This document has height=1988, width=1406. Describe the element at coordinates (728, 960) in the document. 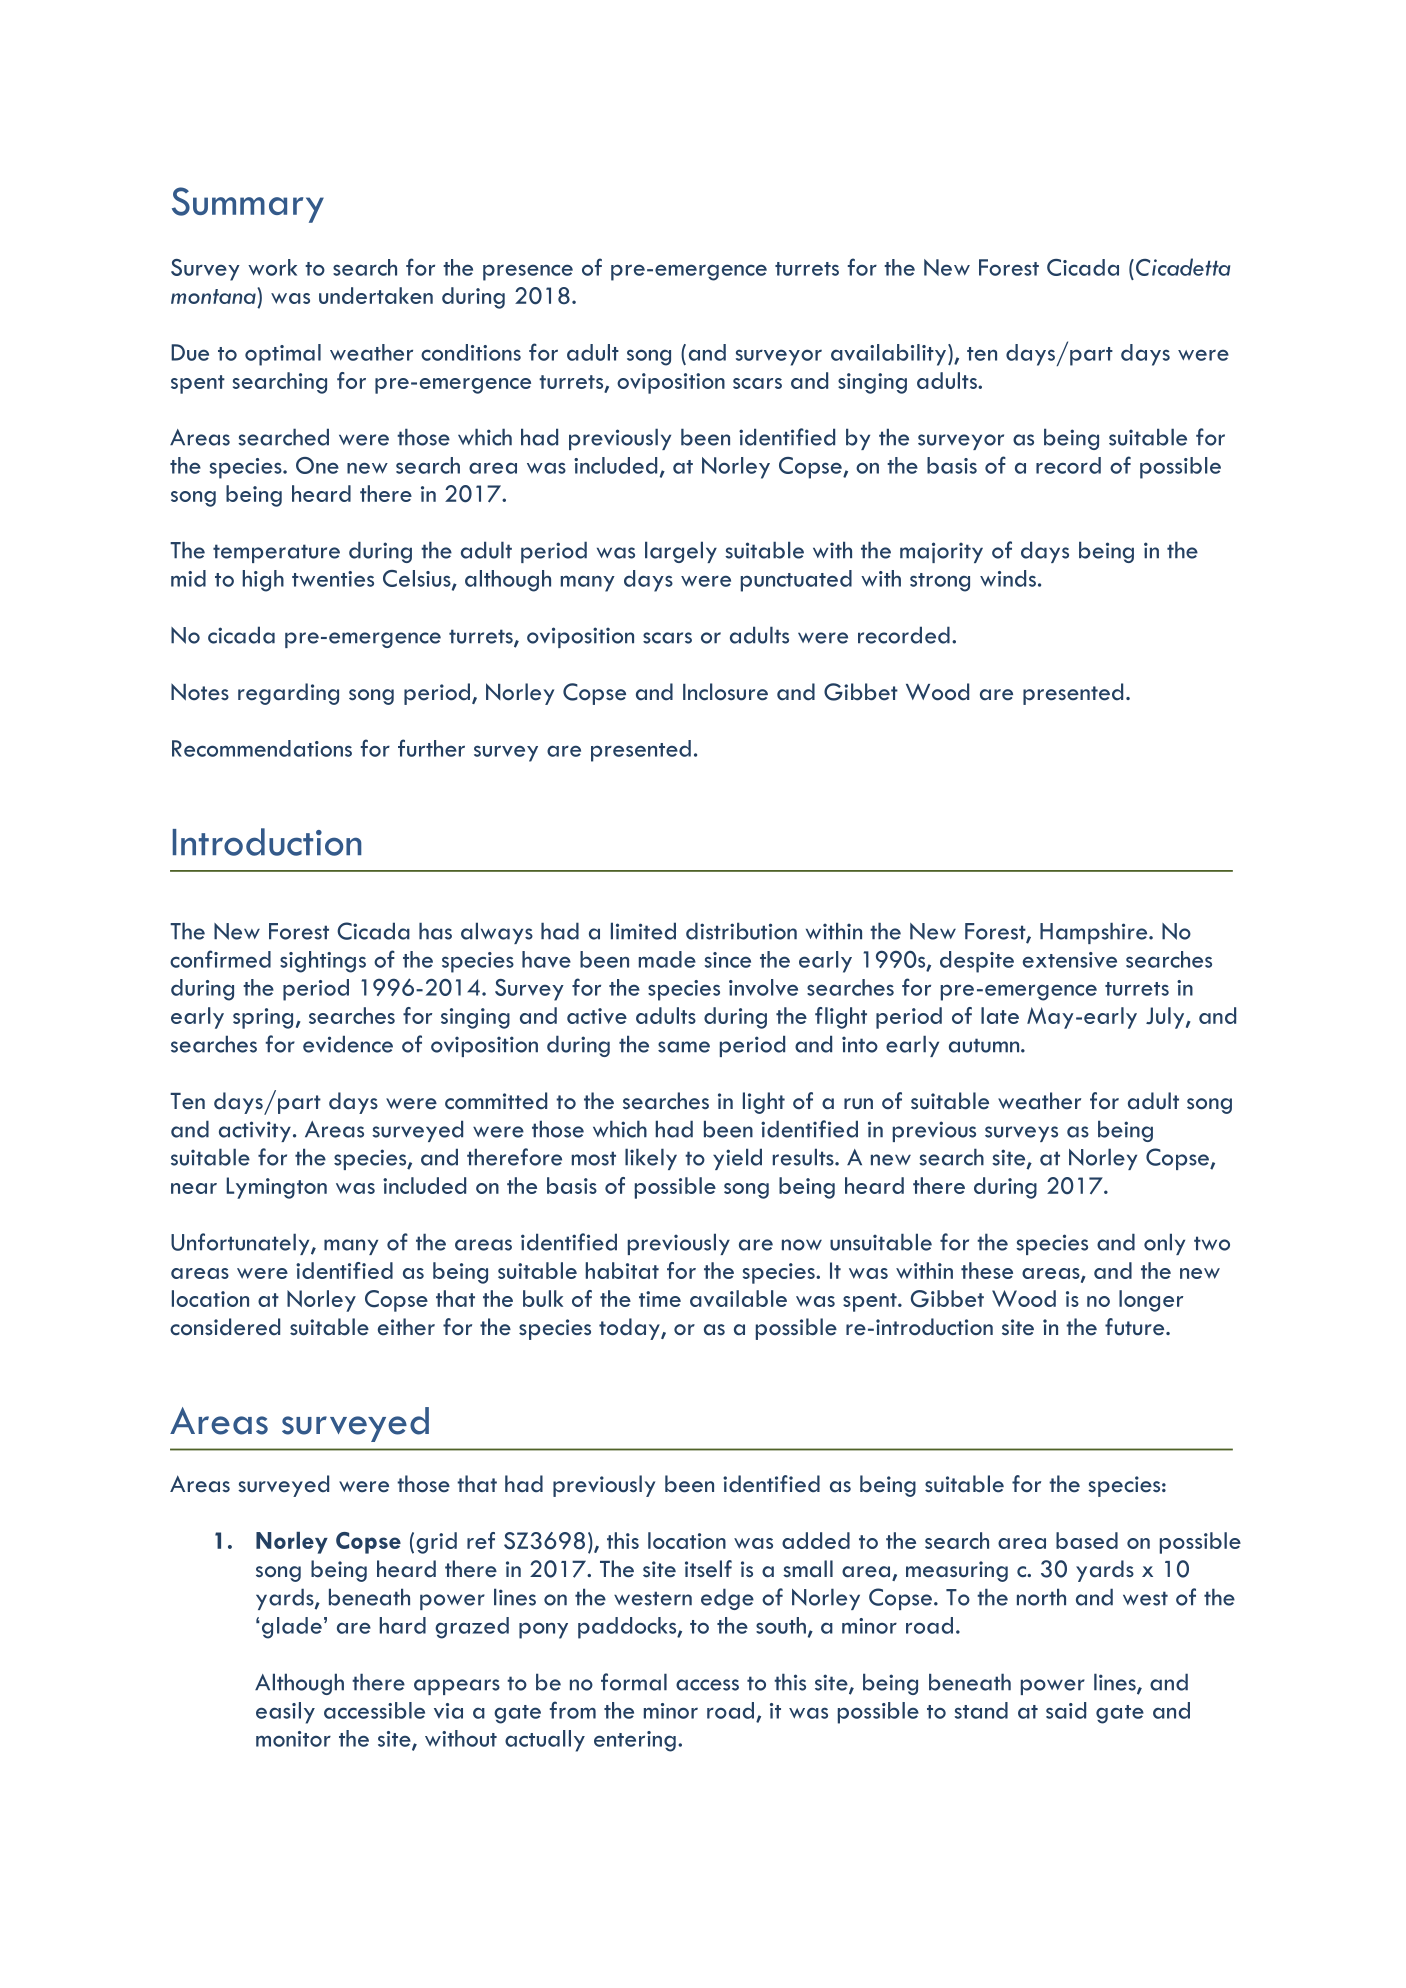

I see `since` at that location.
